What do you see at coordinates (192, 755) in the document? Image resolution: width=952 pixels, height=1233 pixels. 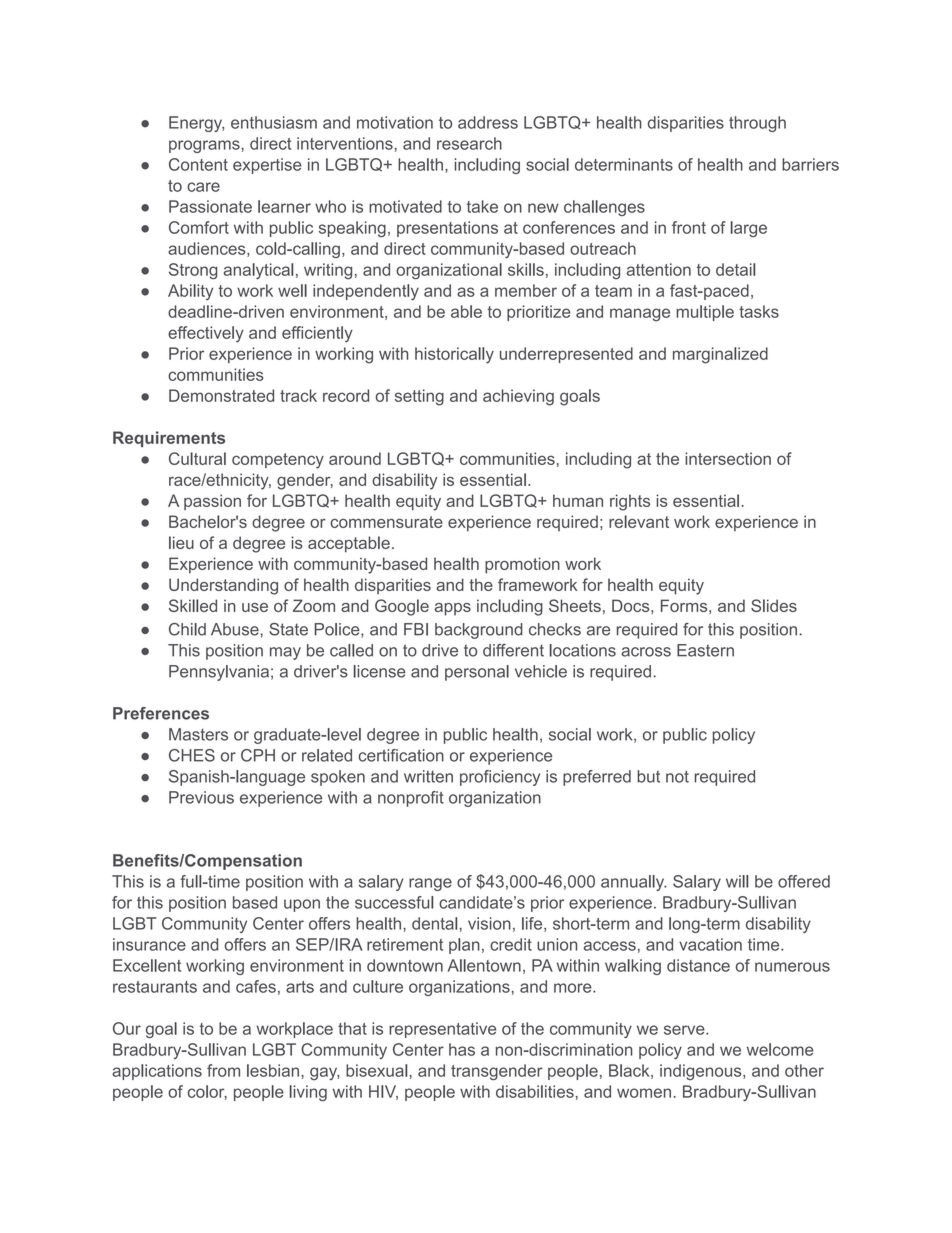 I see `CHES` at bounding box center [192, 755].
